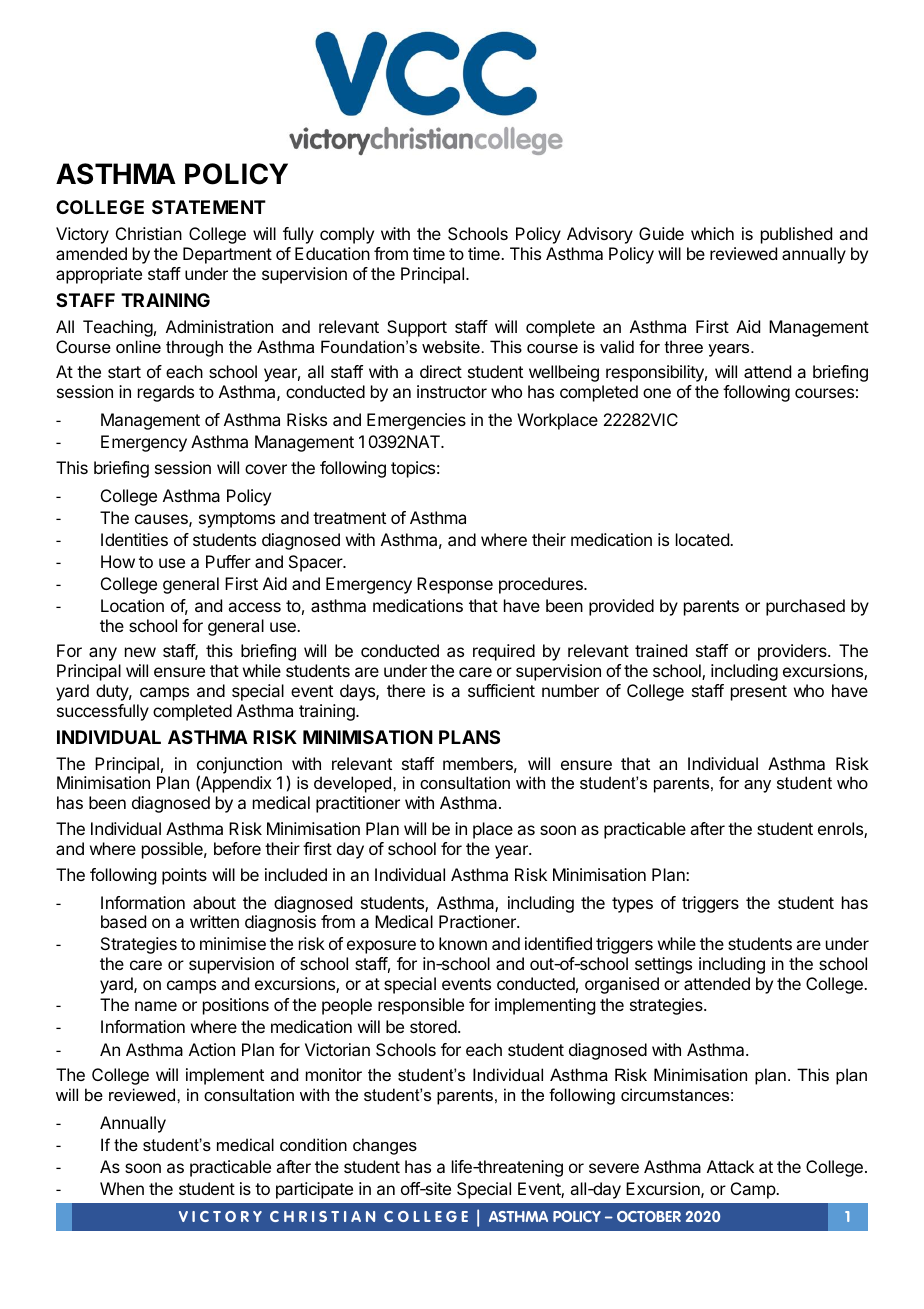 The image size is (924, 1309). I want to click on changes, so click(385, 1146).
